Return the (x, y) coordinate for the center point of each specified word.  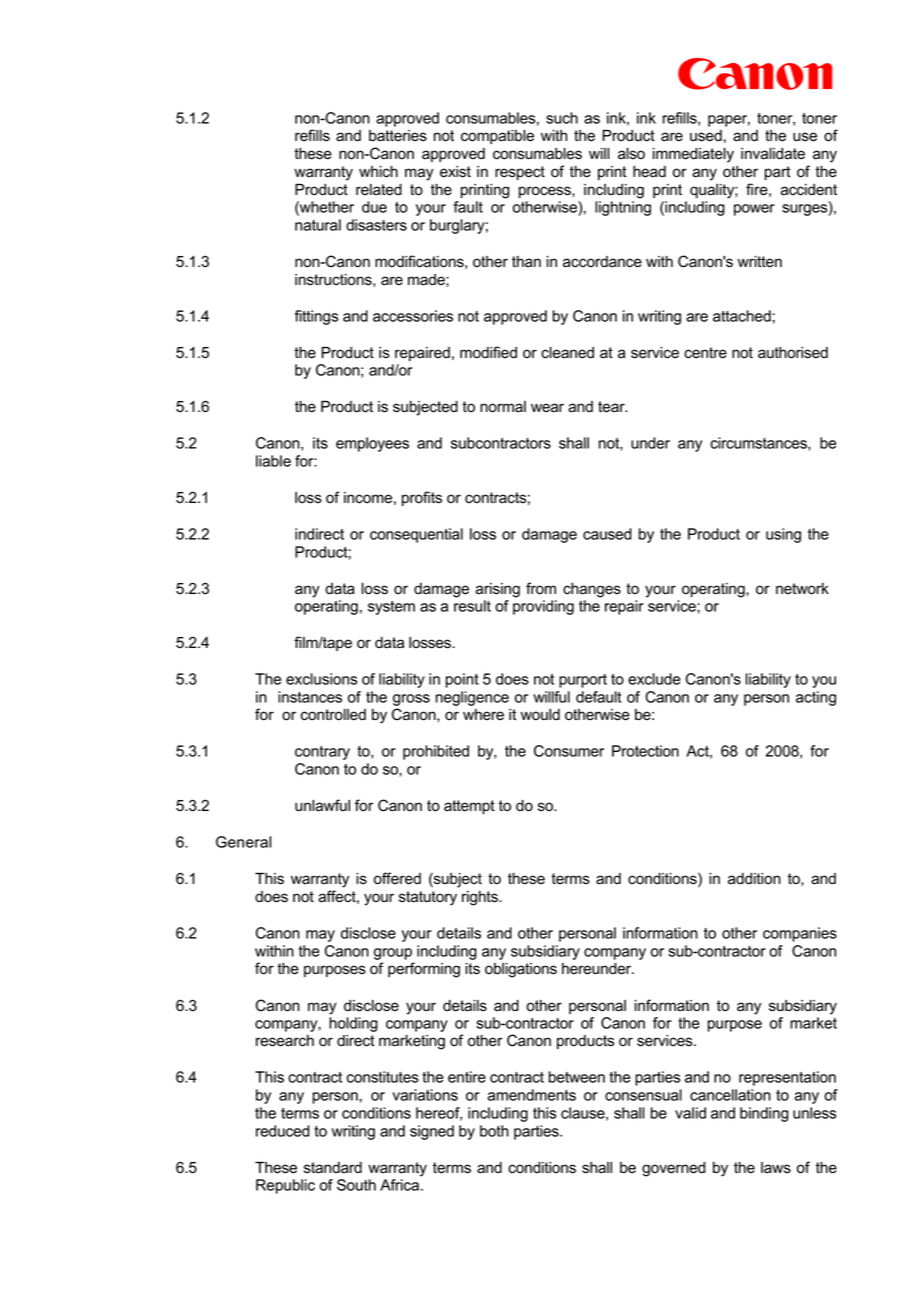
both (494, 1131)
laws (776, 1168)
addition (754, 879)
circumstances (759, 444)
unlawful (322, 805)
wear (547, 408)
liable (273, 461)
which (378, 172)
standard (333, 1168)
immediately (693, 155)
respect (520, 173)
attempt (469, 807)
